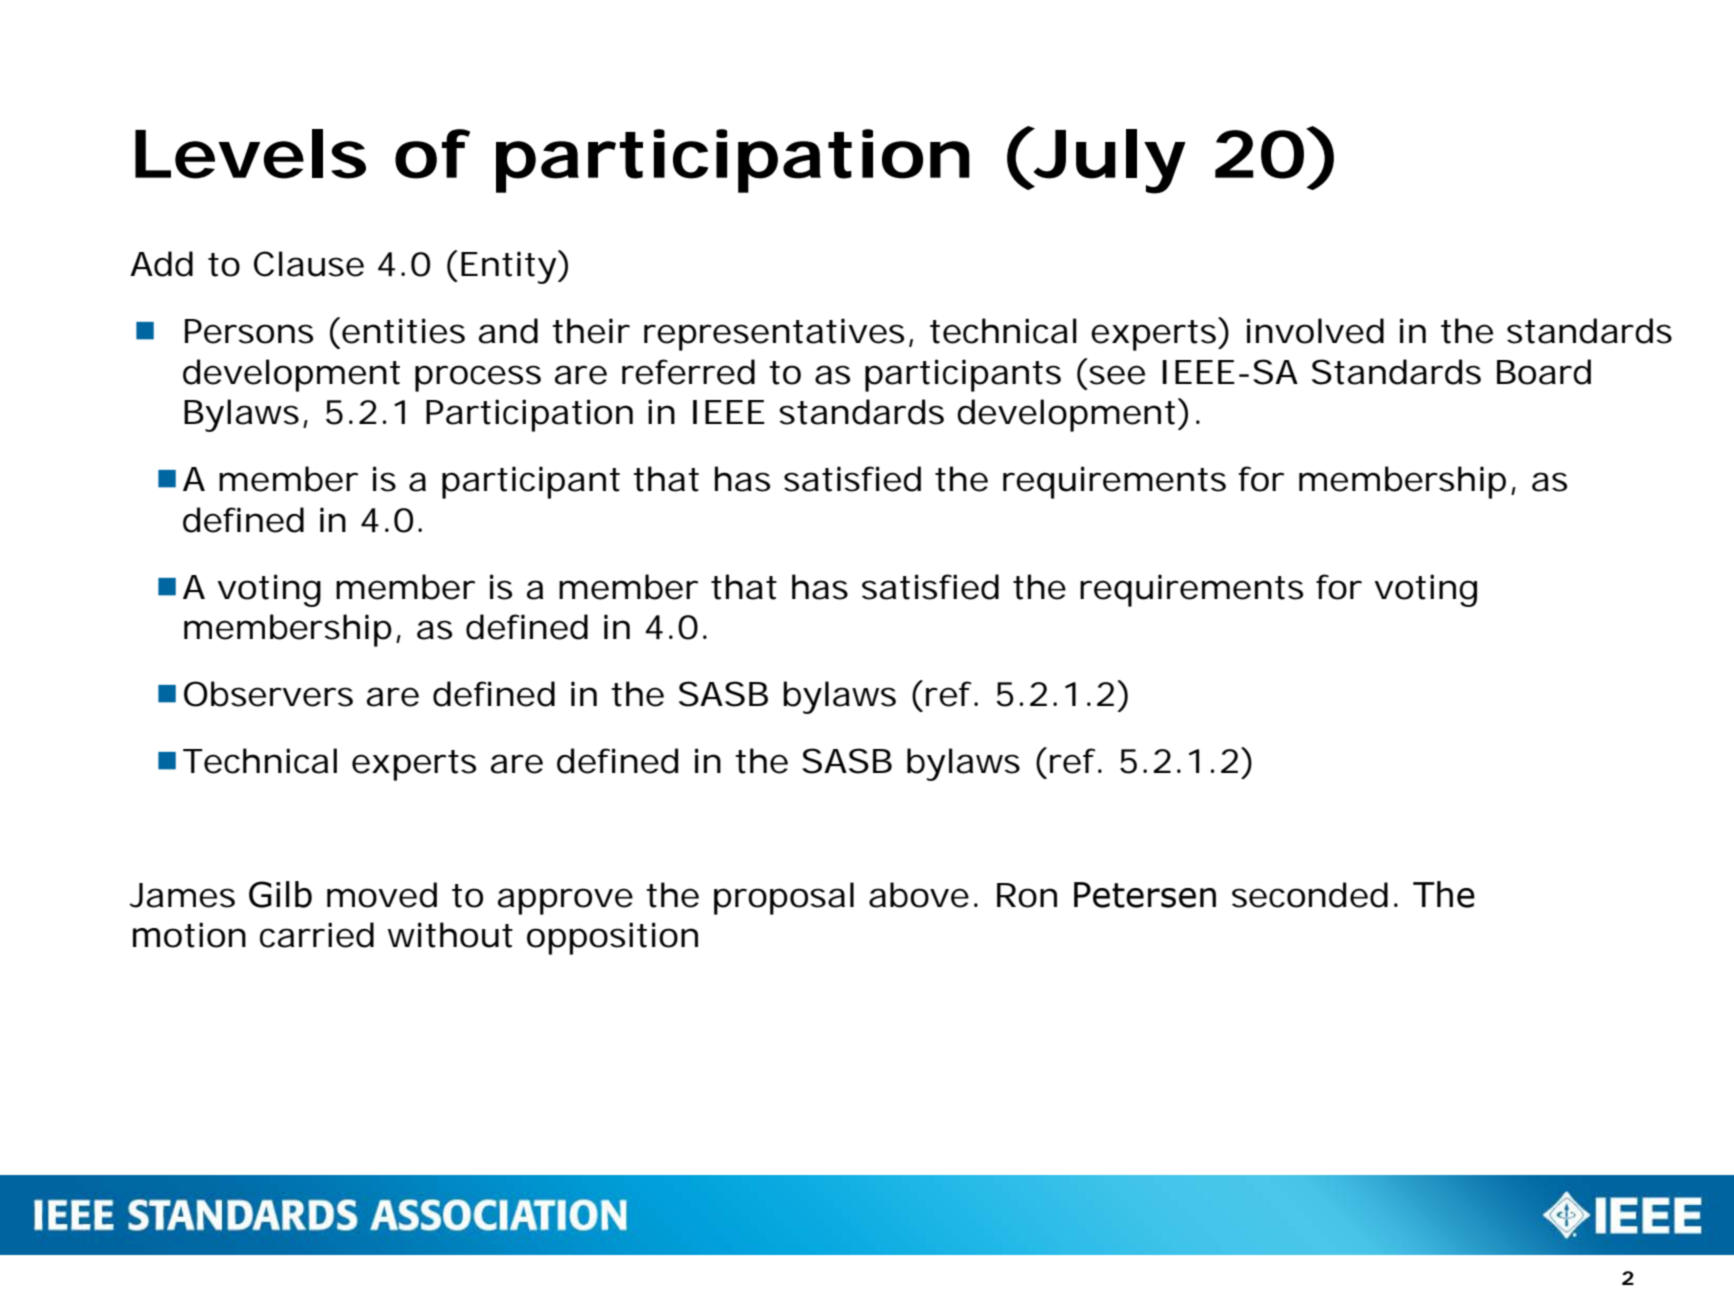 Image resolution: width=1734 pixels, height=1301 pixels. Describe the element at coordinates (309, 264) in the screenshot. I see `Clause` at that location.
